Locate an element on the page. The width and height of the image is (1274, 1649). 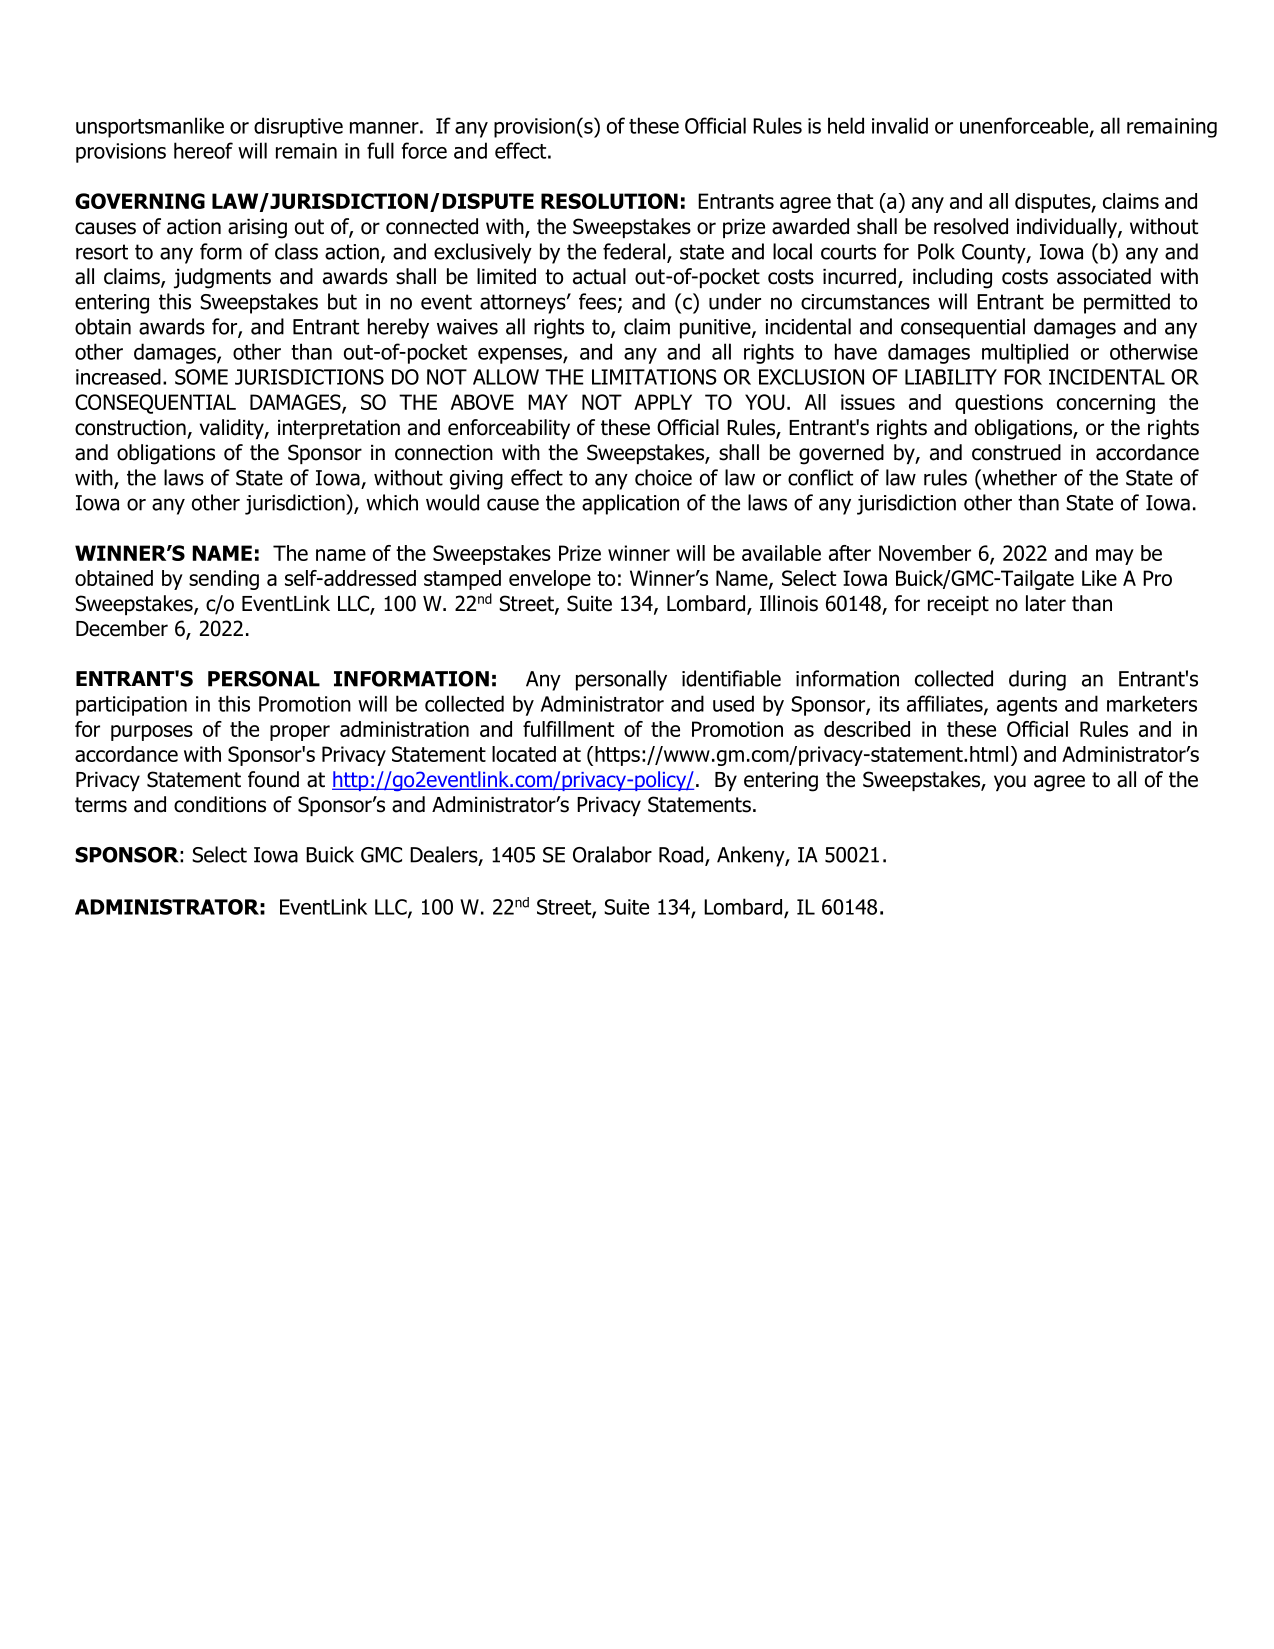
conditions is located at coordinates (220, 804).
